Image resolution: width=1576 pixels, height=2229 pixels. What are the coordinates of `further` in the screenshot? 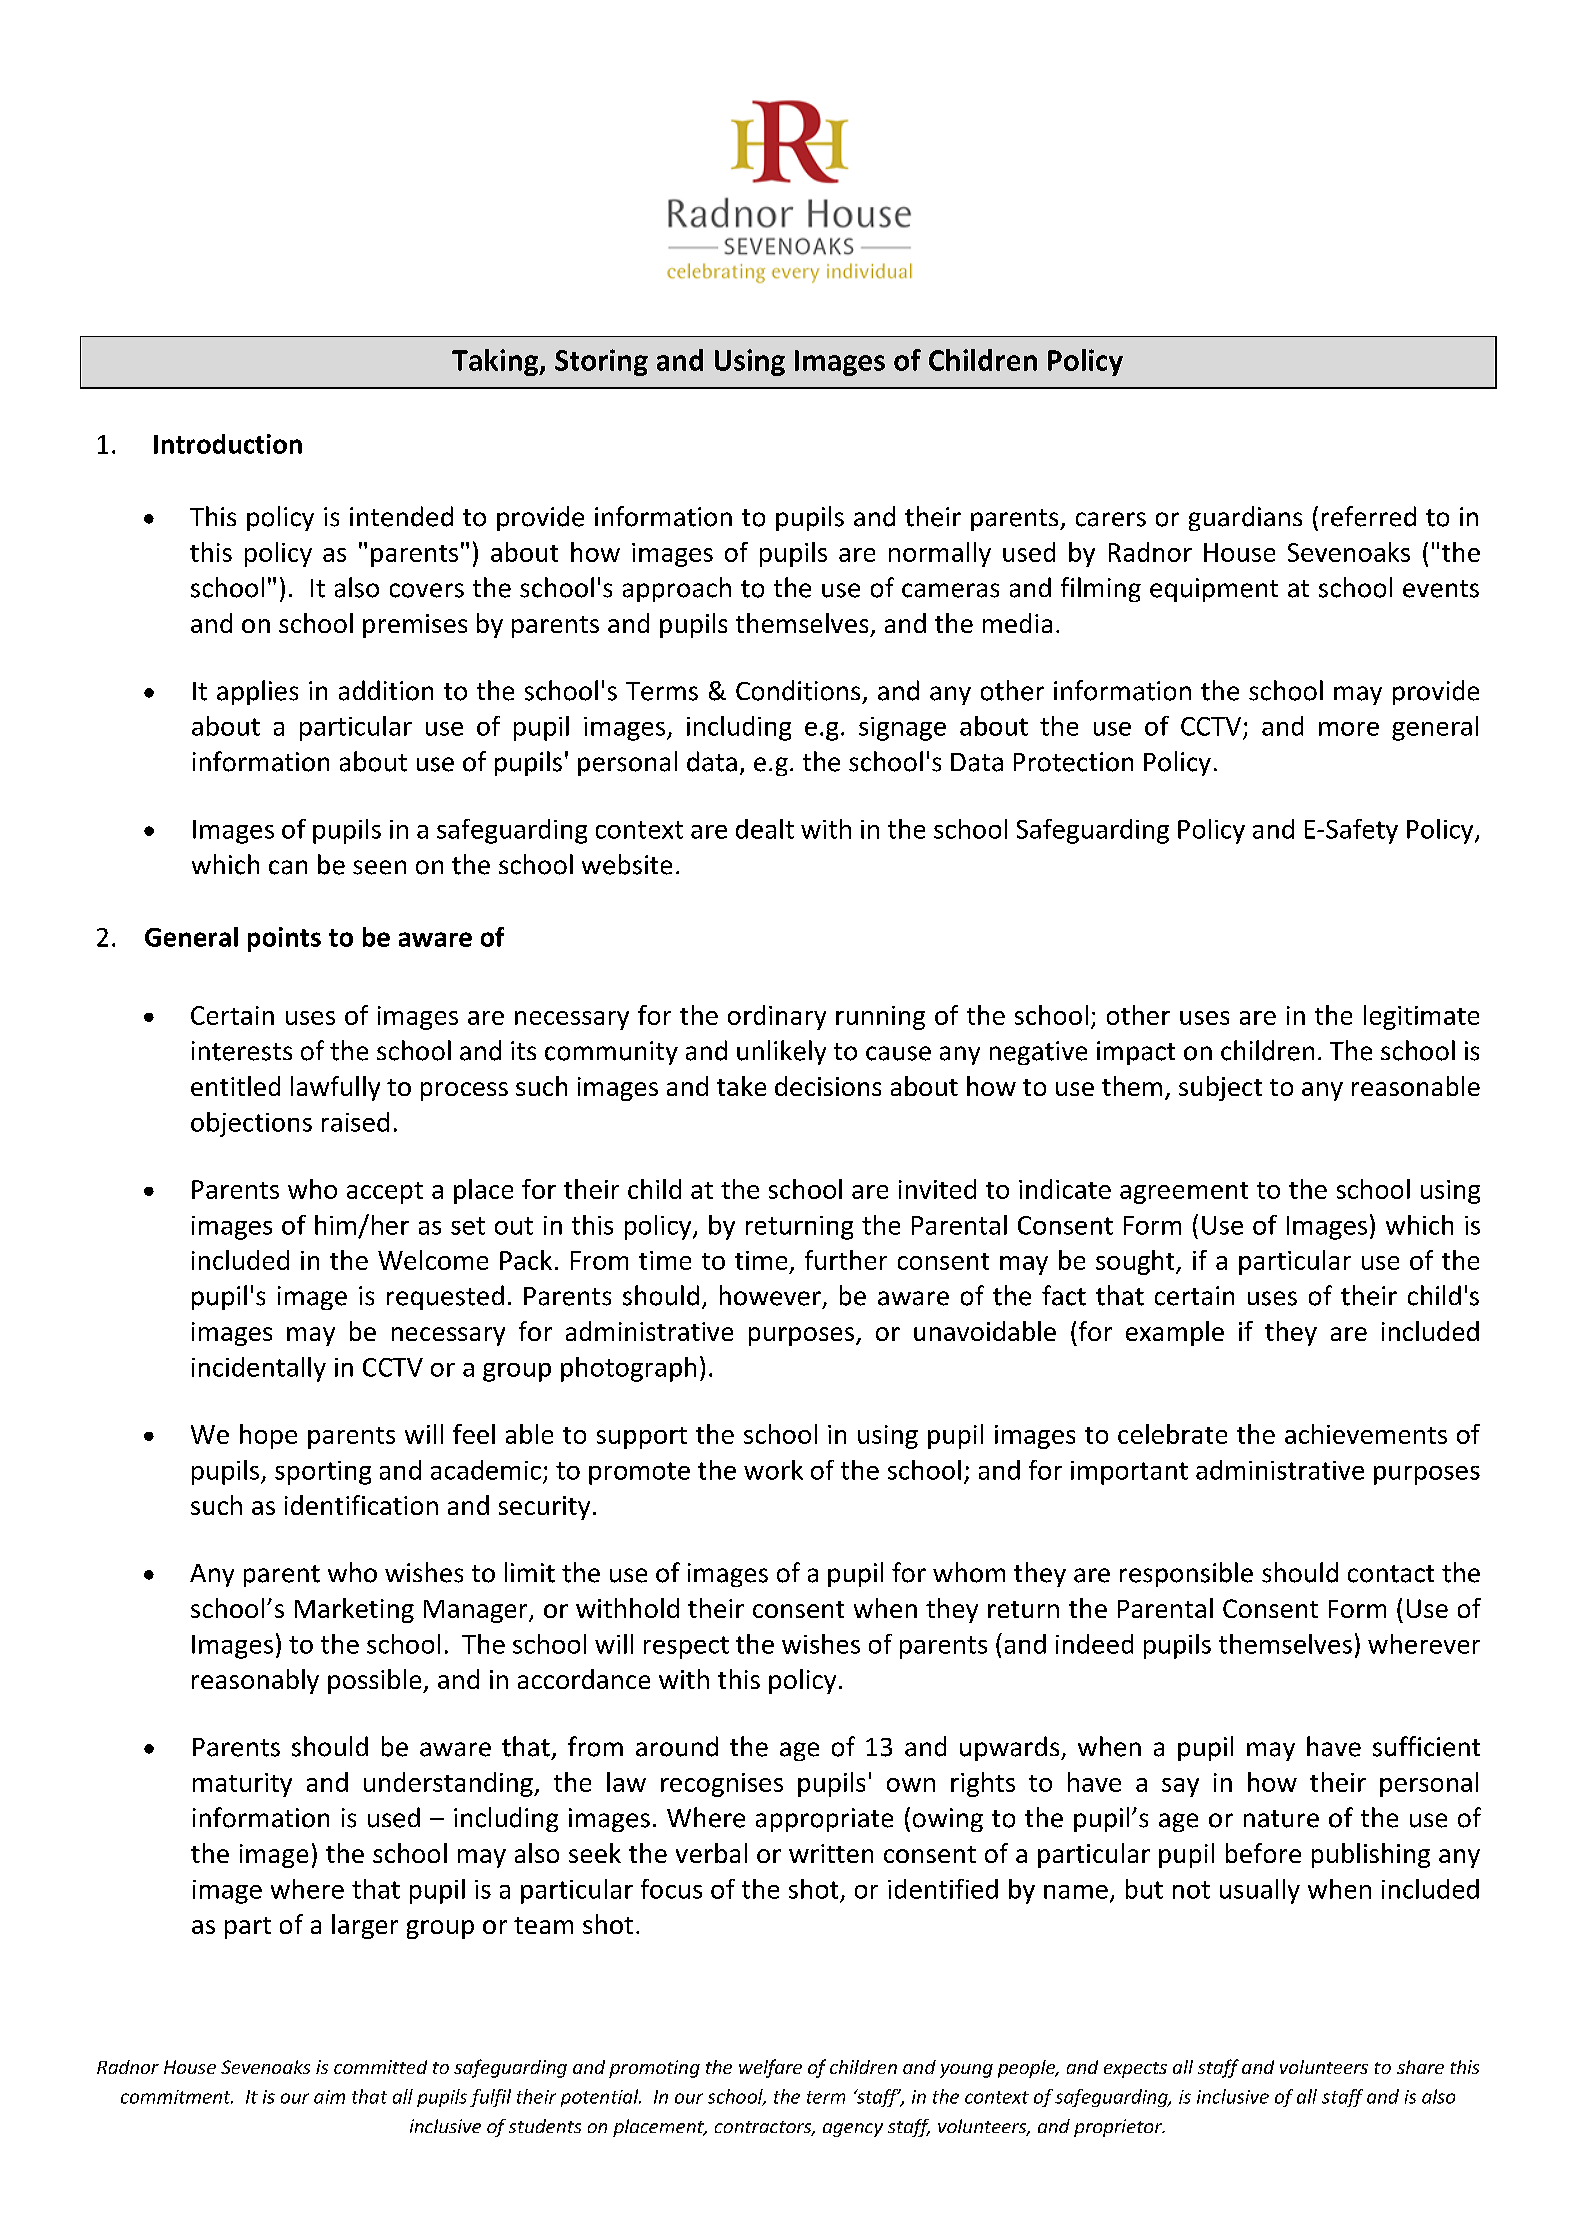 It's located at (846, 1260).
